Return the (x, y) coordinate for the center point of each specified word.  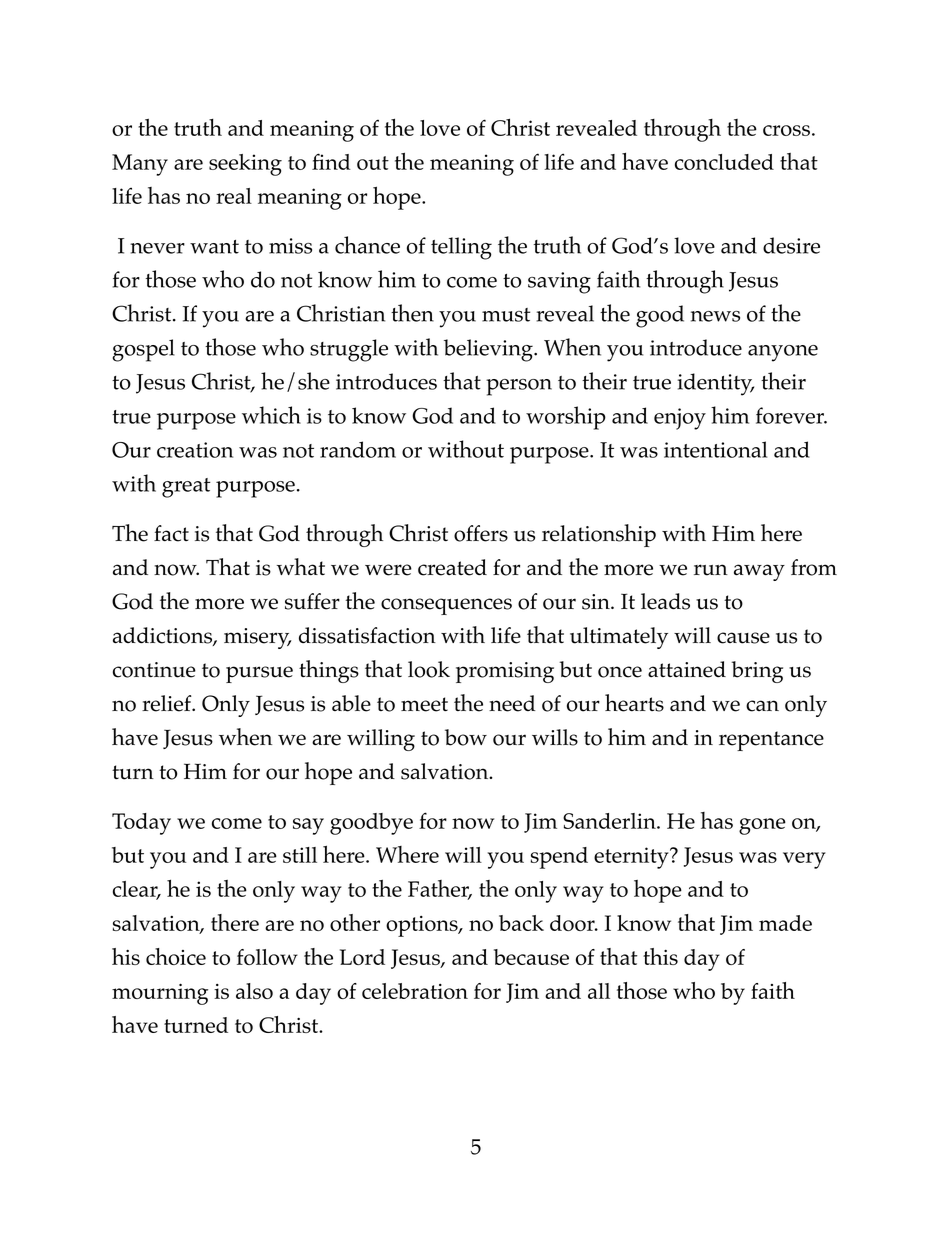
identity (715, 384)
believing (489, 350)
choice (176, 956)
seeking (245, 165)
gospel (143, 350)
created (452, 567)
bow (466, 737)
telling (461, 248)
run (711, 570)
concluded (724, 162)
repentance (771, 741)
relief (168, 703)
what (301, 566)
